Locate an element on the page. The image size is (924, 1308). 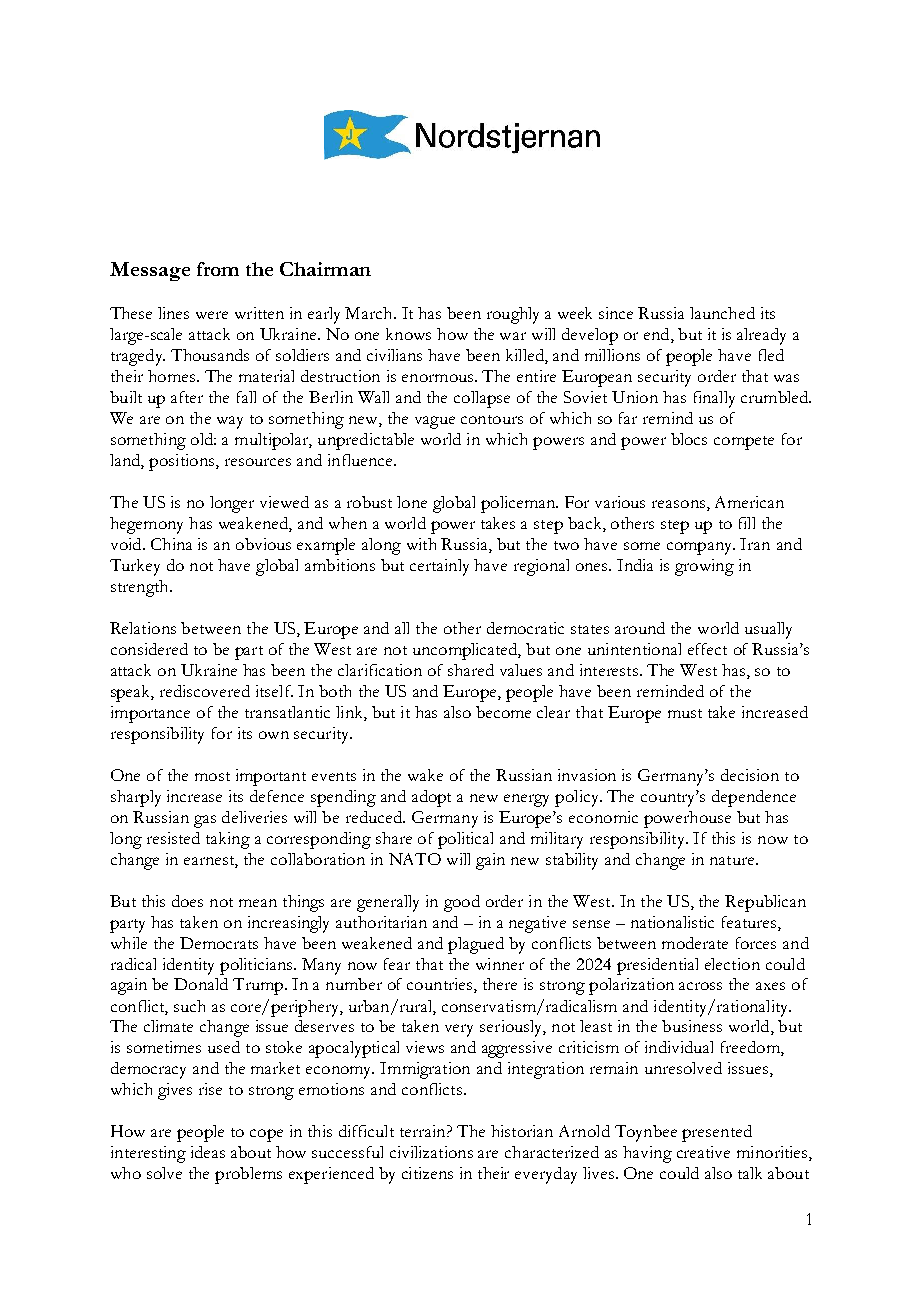
roughly is located at coordinates (513, 315).
